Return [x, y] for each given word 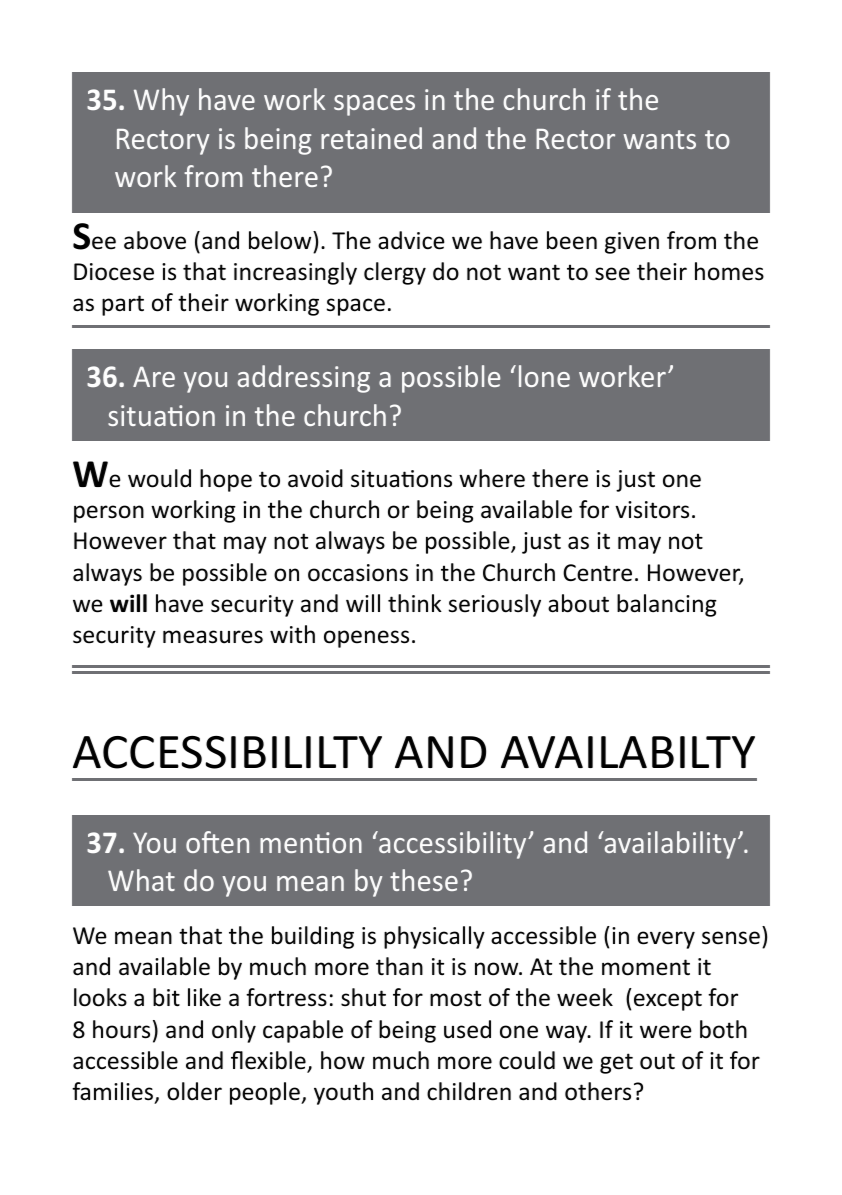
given [632, 243]
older [194, 1091]
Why [161, 102]
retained [371, 138]
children [469, 1091]
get [616, 1063]
